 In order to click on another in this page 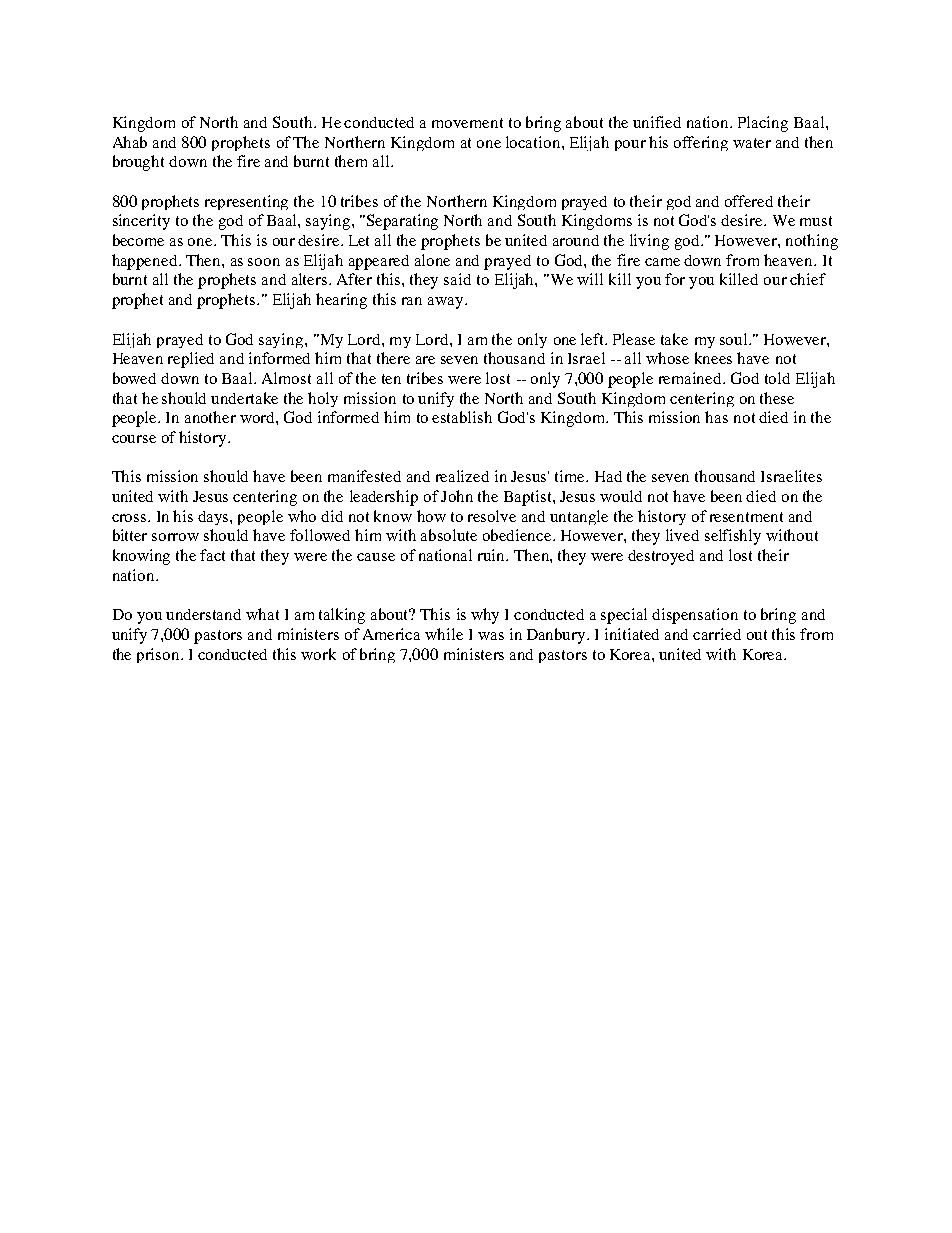, I will do `click(210, 417)`.
